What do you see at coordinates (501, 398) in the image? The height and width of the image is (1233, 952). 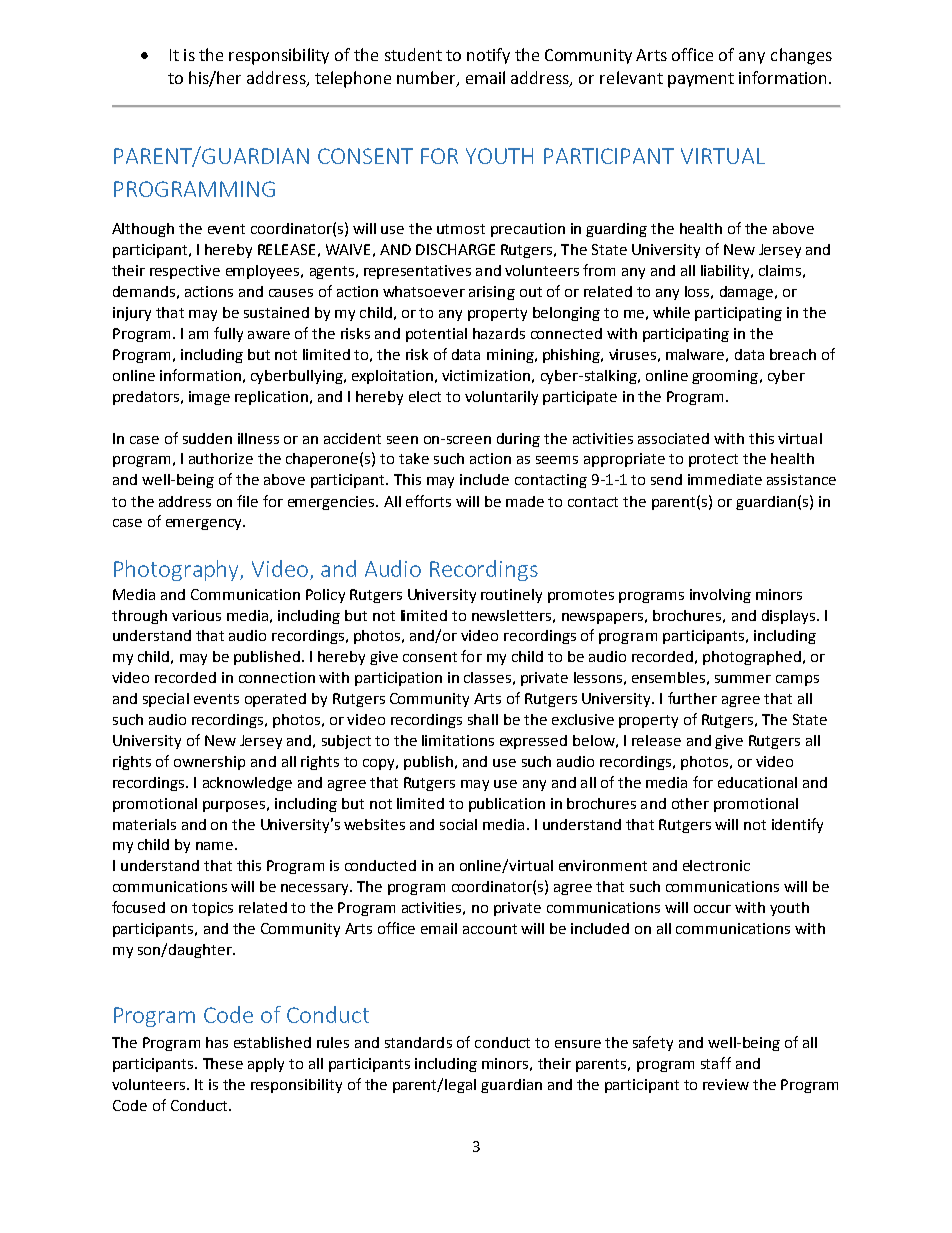 I see `voluntarily` at bounding box center [501, 398].
